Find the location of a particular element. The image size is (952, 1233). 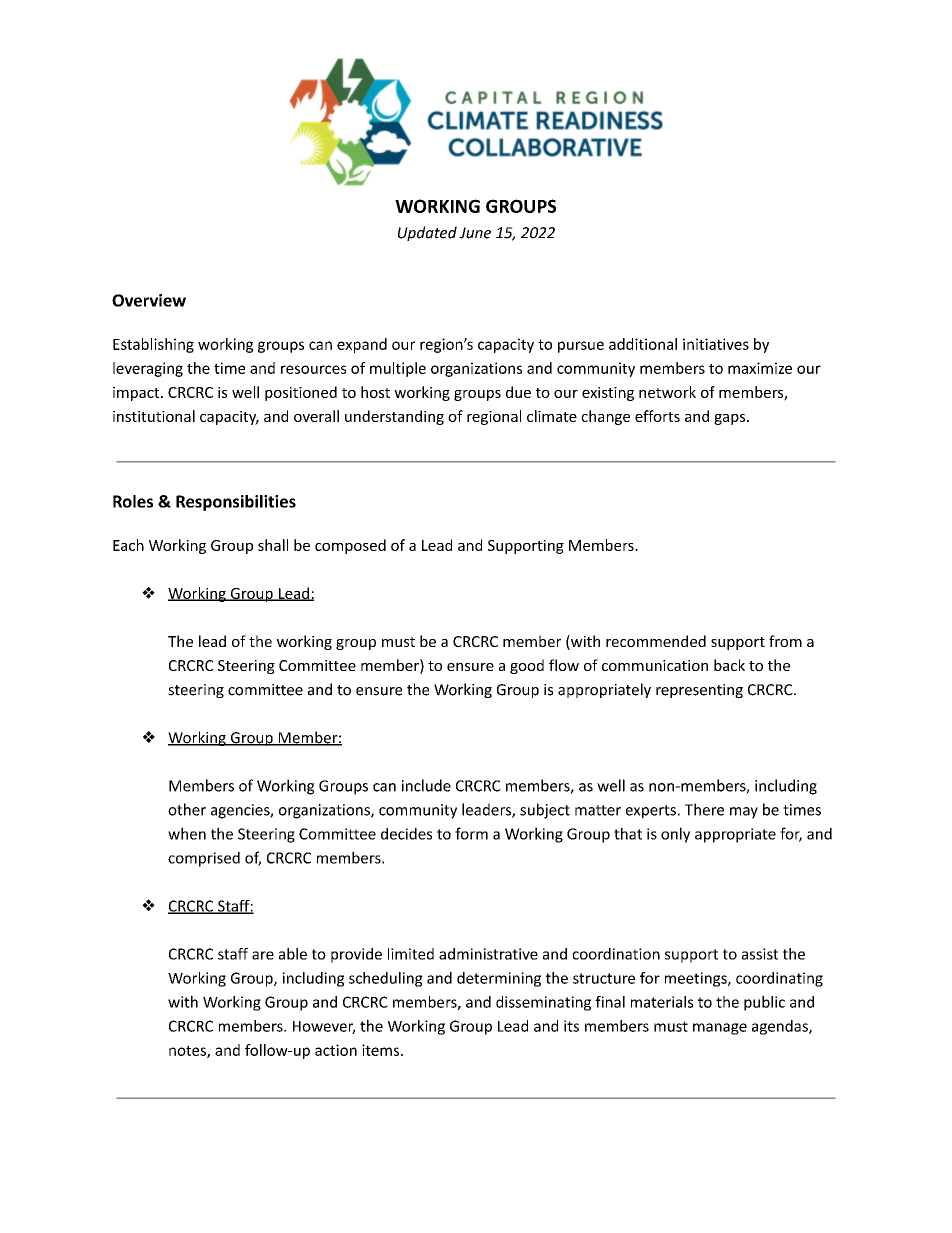

only is located at coordinates (675, 835).
